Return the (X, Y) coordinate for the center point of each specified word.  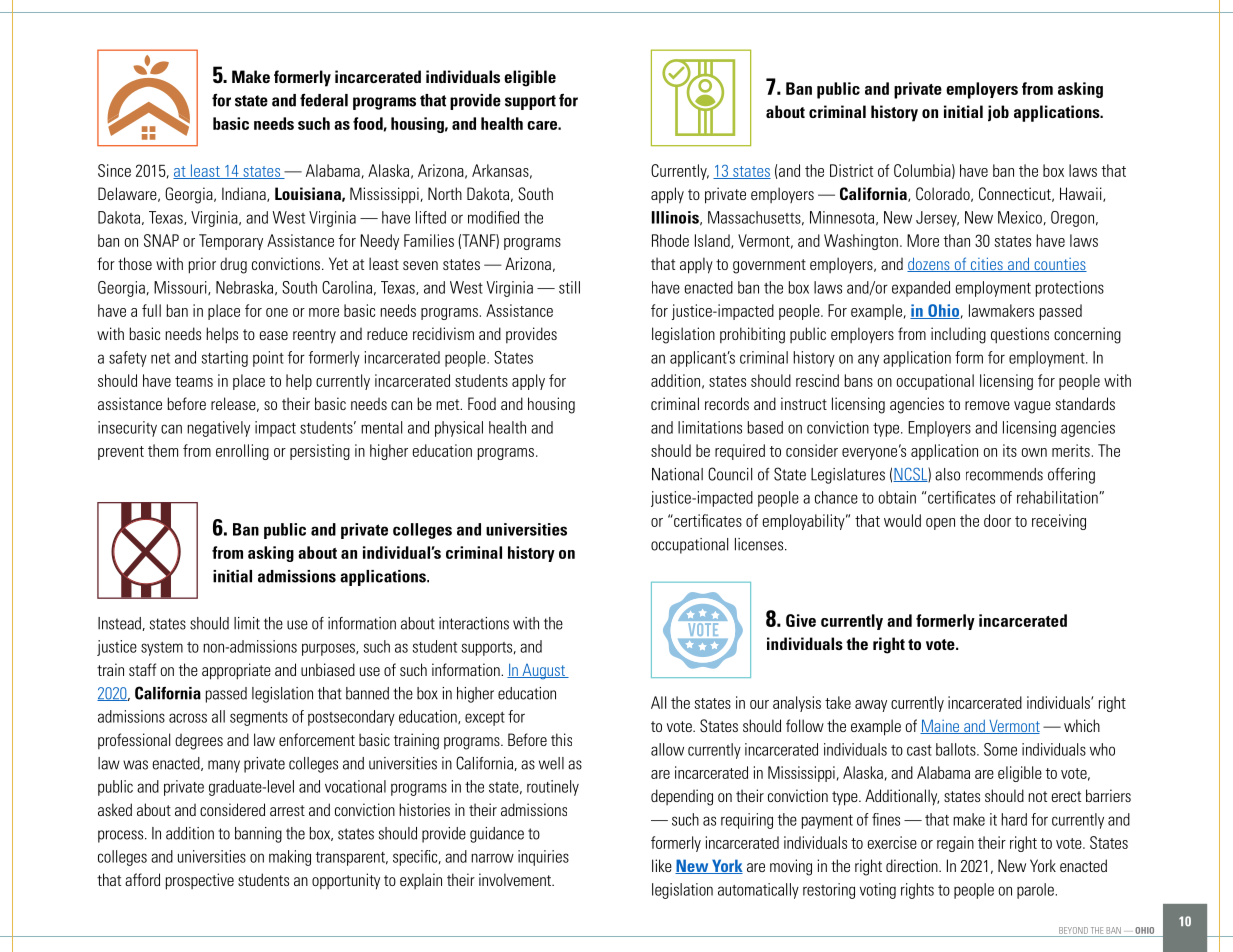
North (445, 193)
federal (324, 100)
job (998, 113)
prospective (200, 881)
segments (259, 719)
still (569, 287)
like (662, 865)
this (561, 739)
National (677, 474)
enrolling (242, 452)
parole (1035, 891)
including (958, 335)
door (997, 520)
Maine (941, 726)
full (151, 310)
